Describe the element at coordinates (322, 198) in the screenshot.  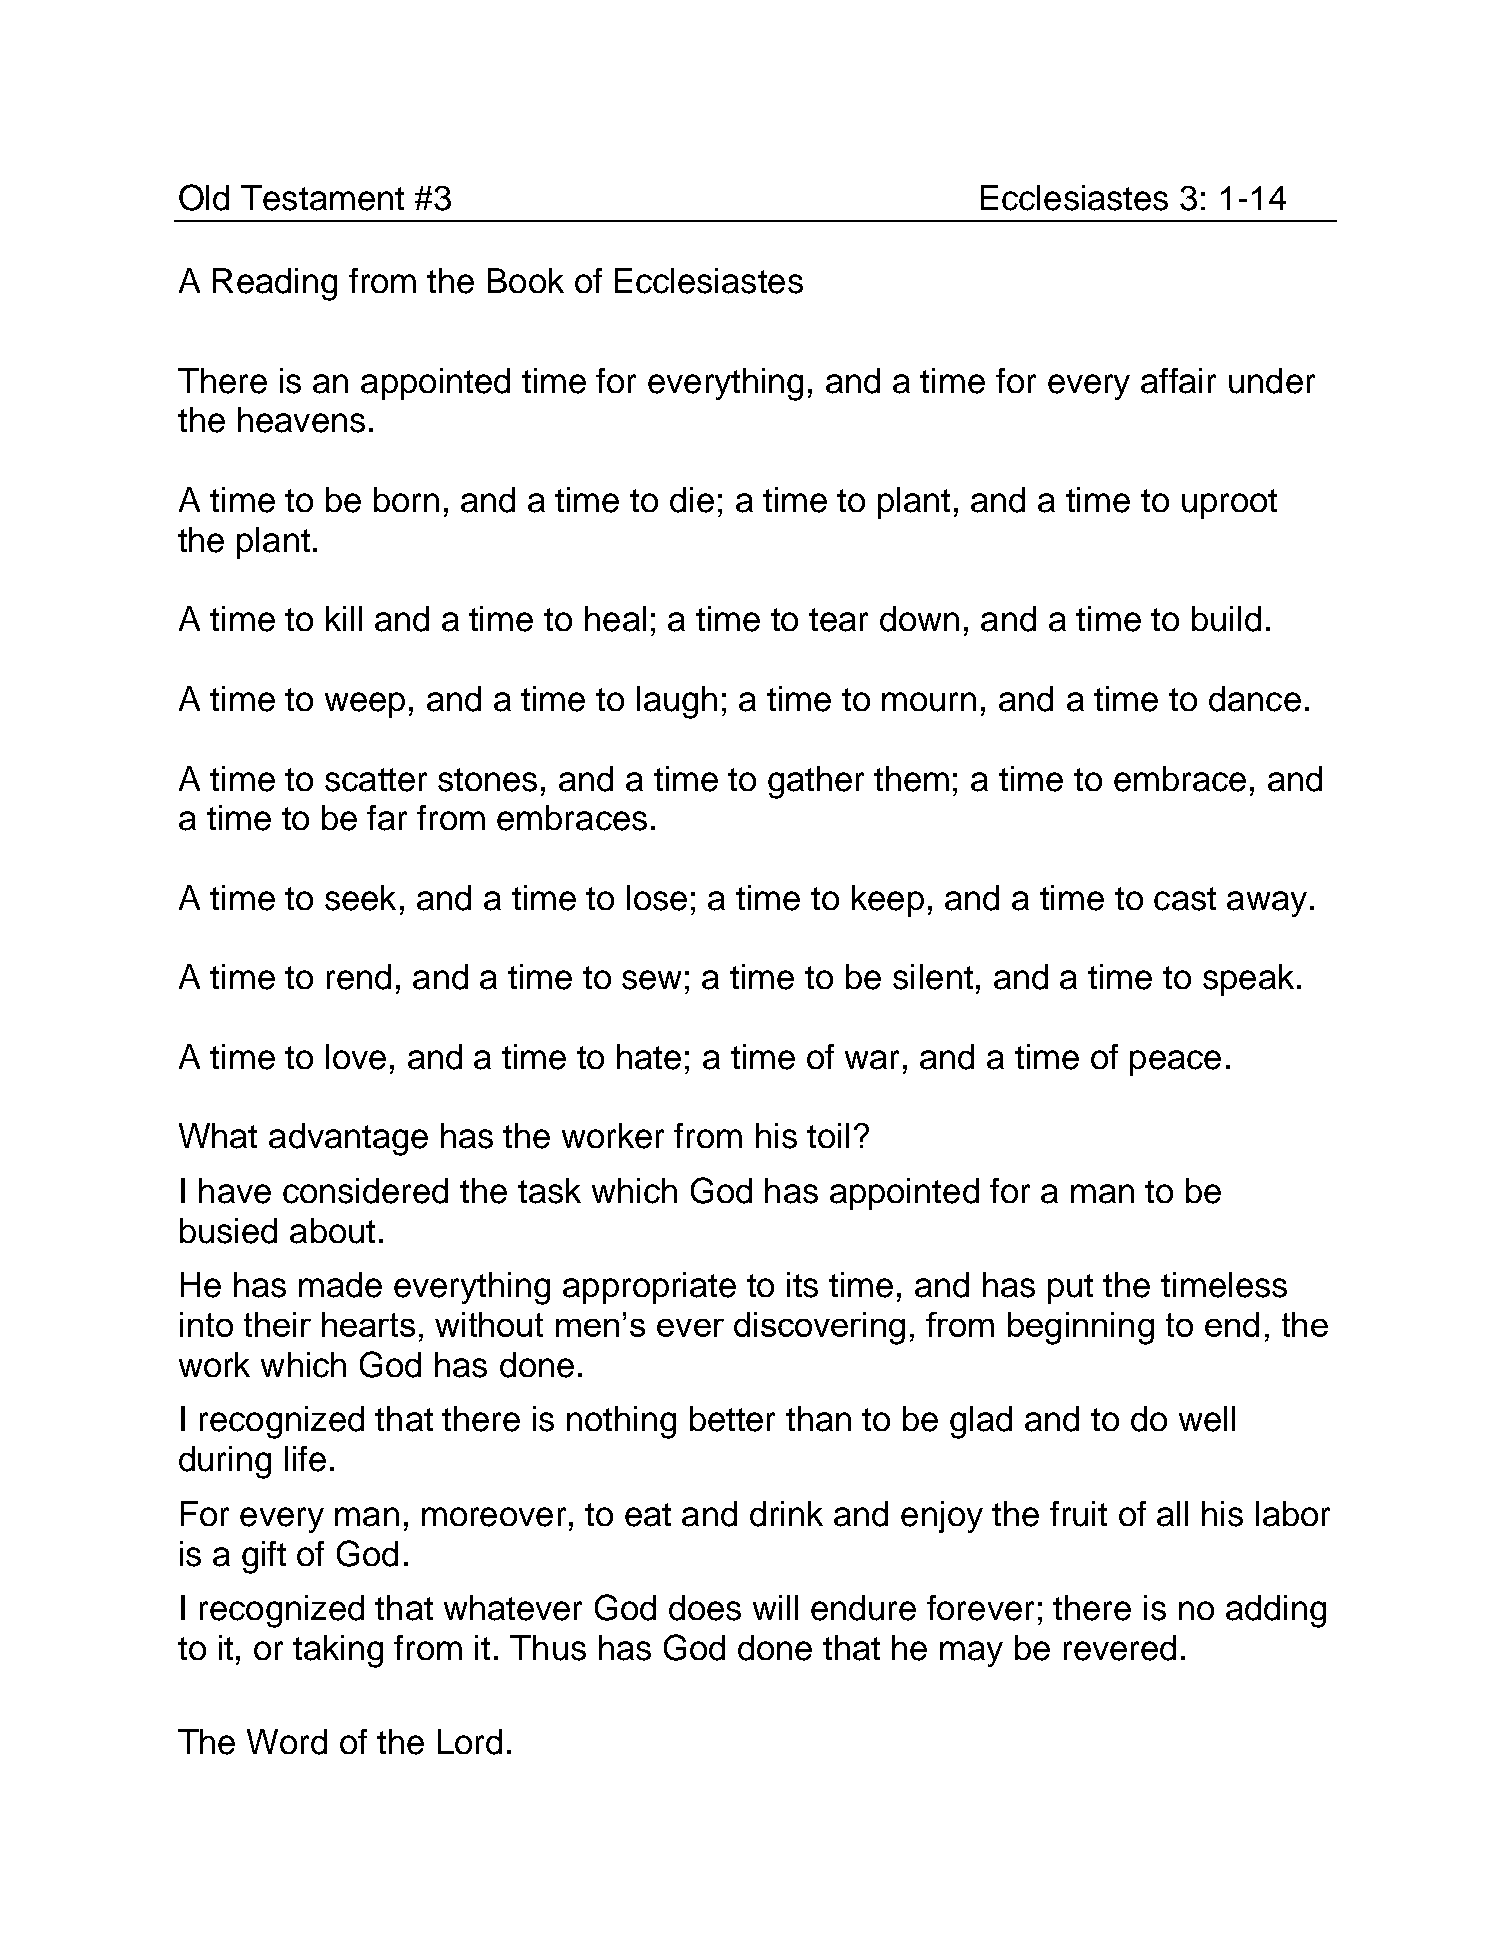
I see `Testament` at that location.
